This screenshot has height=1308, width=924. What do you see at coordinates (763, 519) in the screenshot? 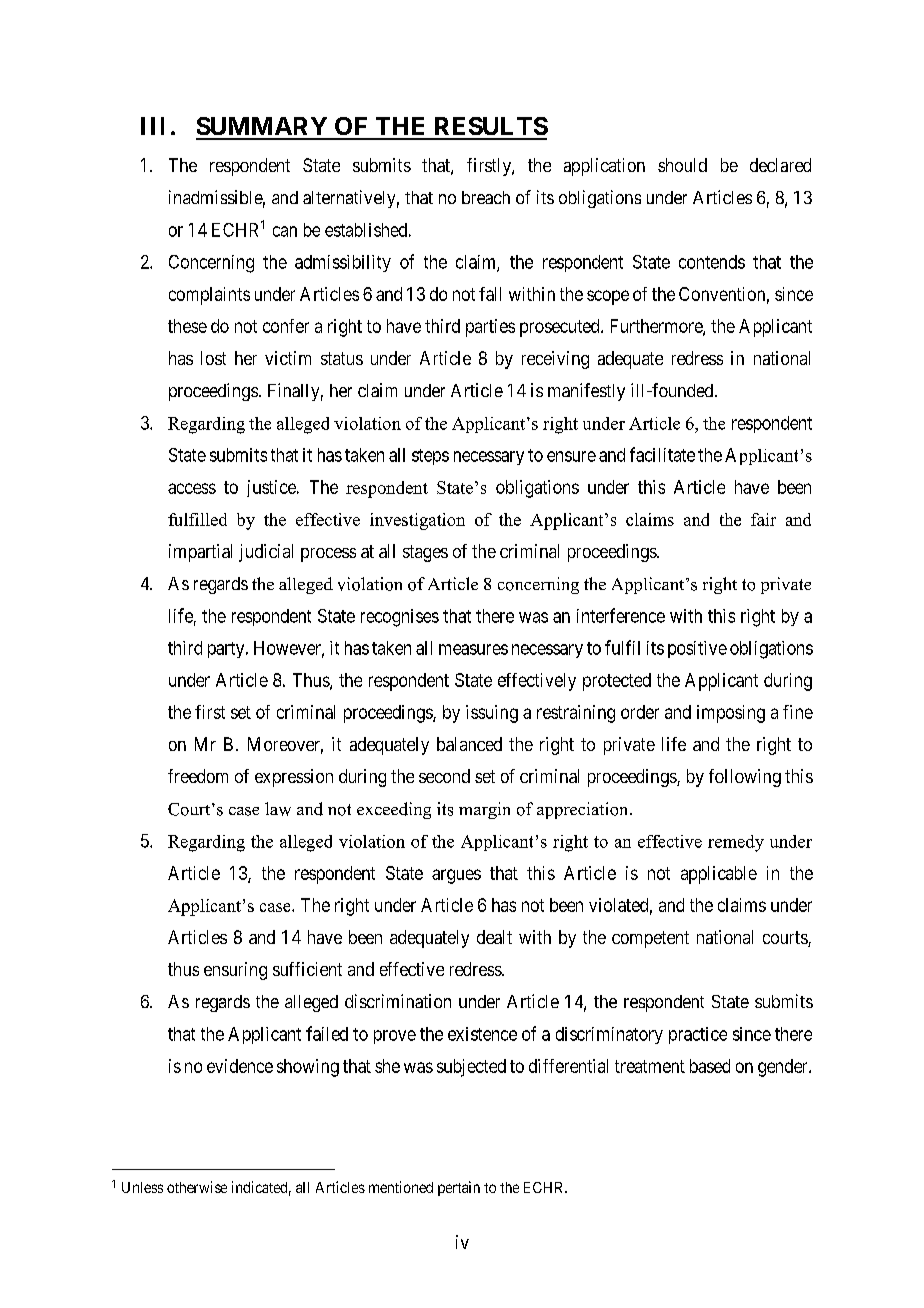
I see `fair` at bounding box center [763, 519].
